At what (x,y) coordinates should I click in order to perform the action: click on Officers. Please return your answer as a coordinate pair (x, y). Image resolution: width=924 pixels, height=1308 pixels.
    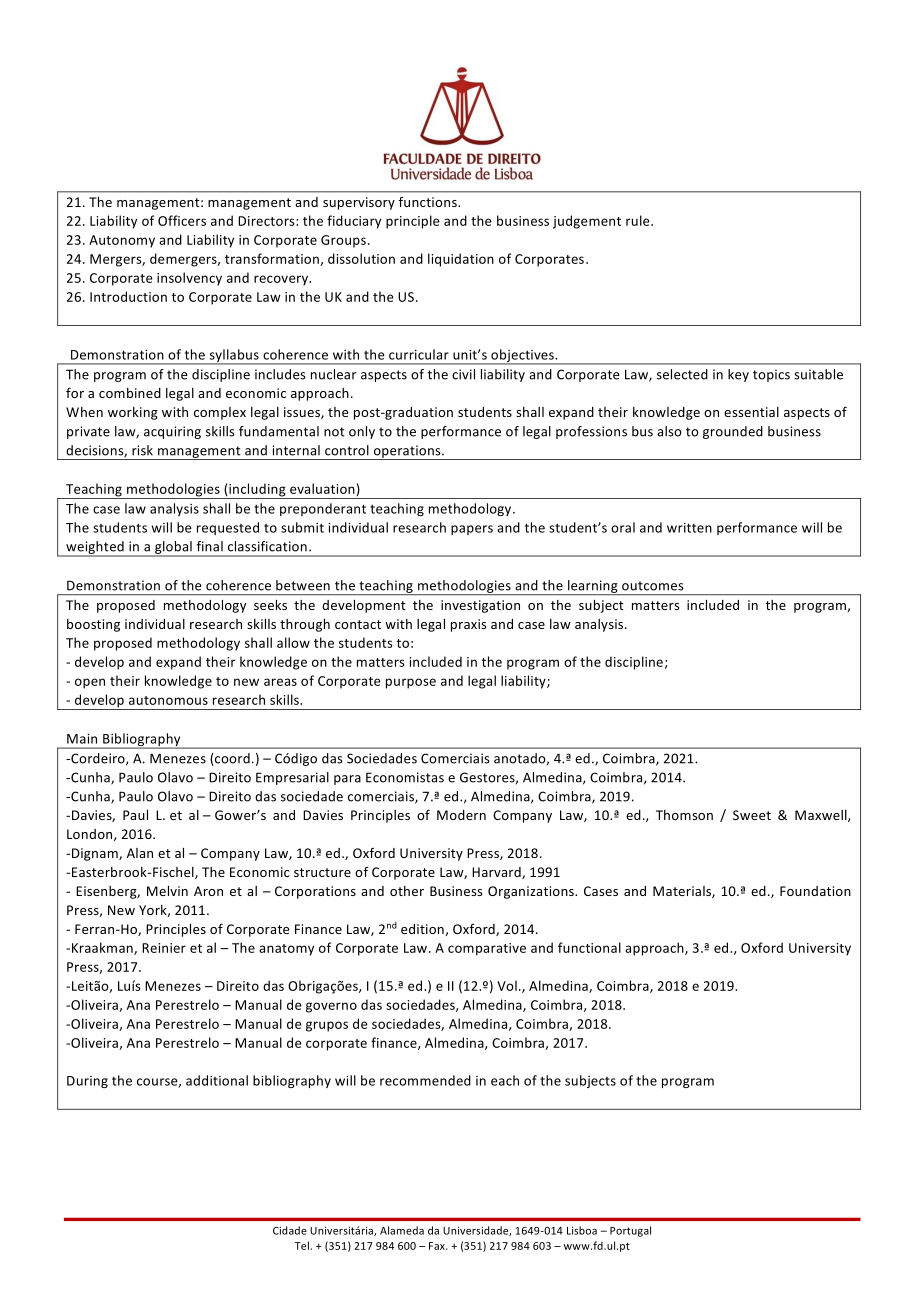
    Looking at the image, I should click on (182, 220).
